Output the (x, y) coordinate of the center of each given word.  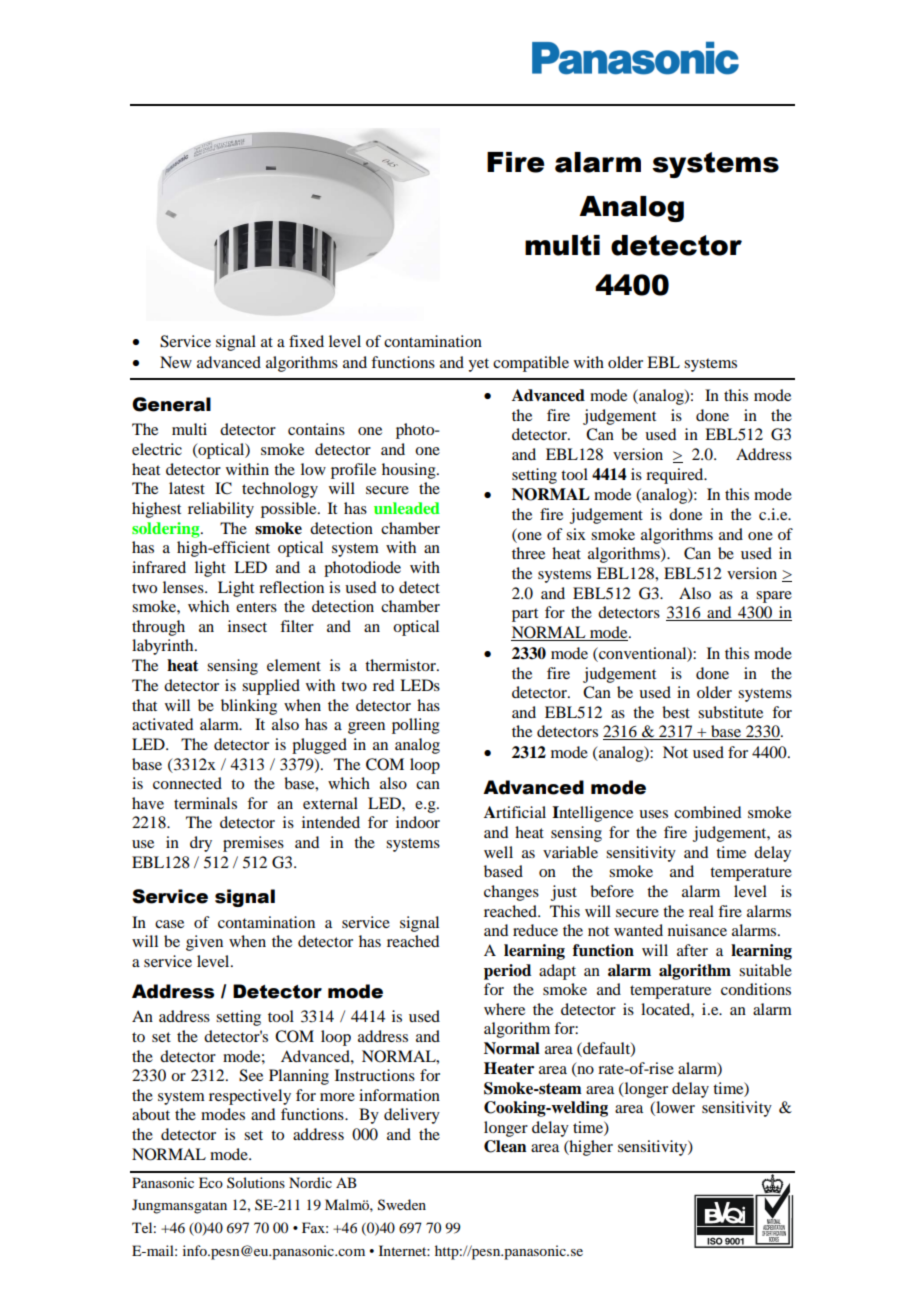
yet (478, 365)
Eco (211, 1182)
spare (774, 597)
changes (511, 893)
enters (256, 607)
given (204, 943)
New (176, 362)
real (701, 911)
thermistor (401, 665)
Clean (505, 1146)
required (676, 476)
